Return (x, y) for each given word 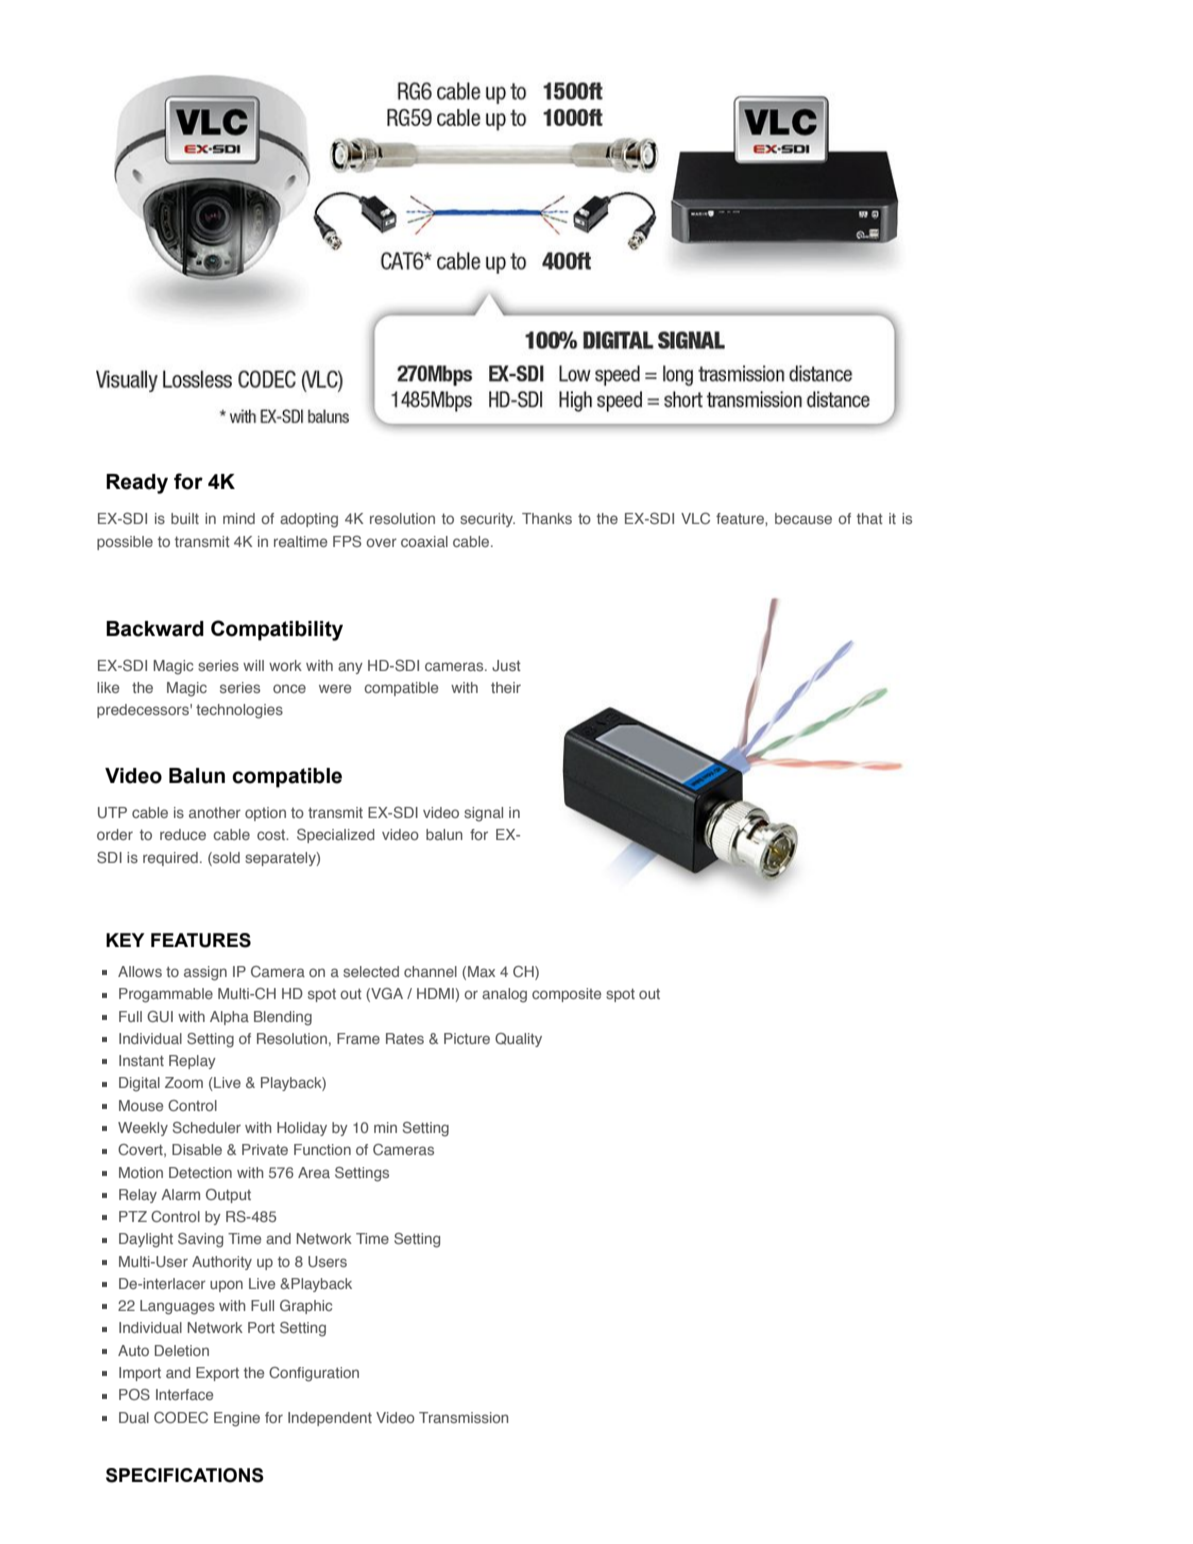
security (487, 520)
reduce (183, 834)
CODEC (181, 1417)
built (185, 518)
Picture (467, 1038)
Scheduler (207, 1127)
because (803, 518)
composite (566, 995)
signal (483, 814)
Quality (518, 1040)
